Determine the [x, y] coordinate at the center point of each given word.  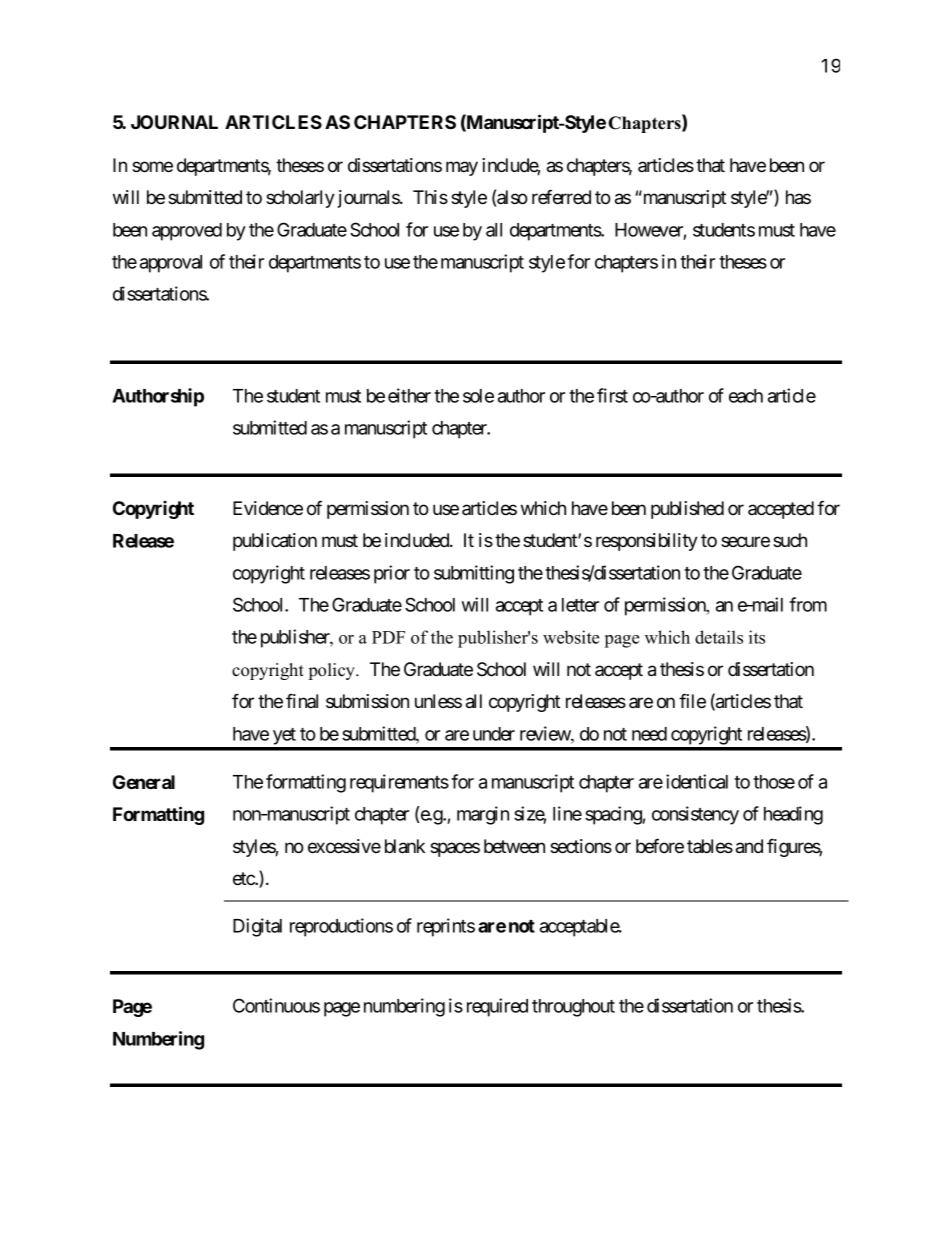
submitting [474, 574]
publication [275, 542]
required [497, 1007]
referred [561, 196]
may [462, 168]
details [719, 637]
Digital [257, 927]
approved [187, 232]
